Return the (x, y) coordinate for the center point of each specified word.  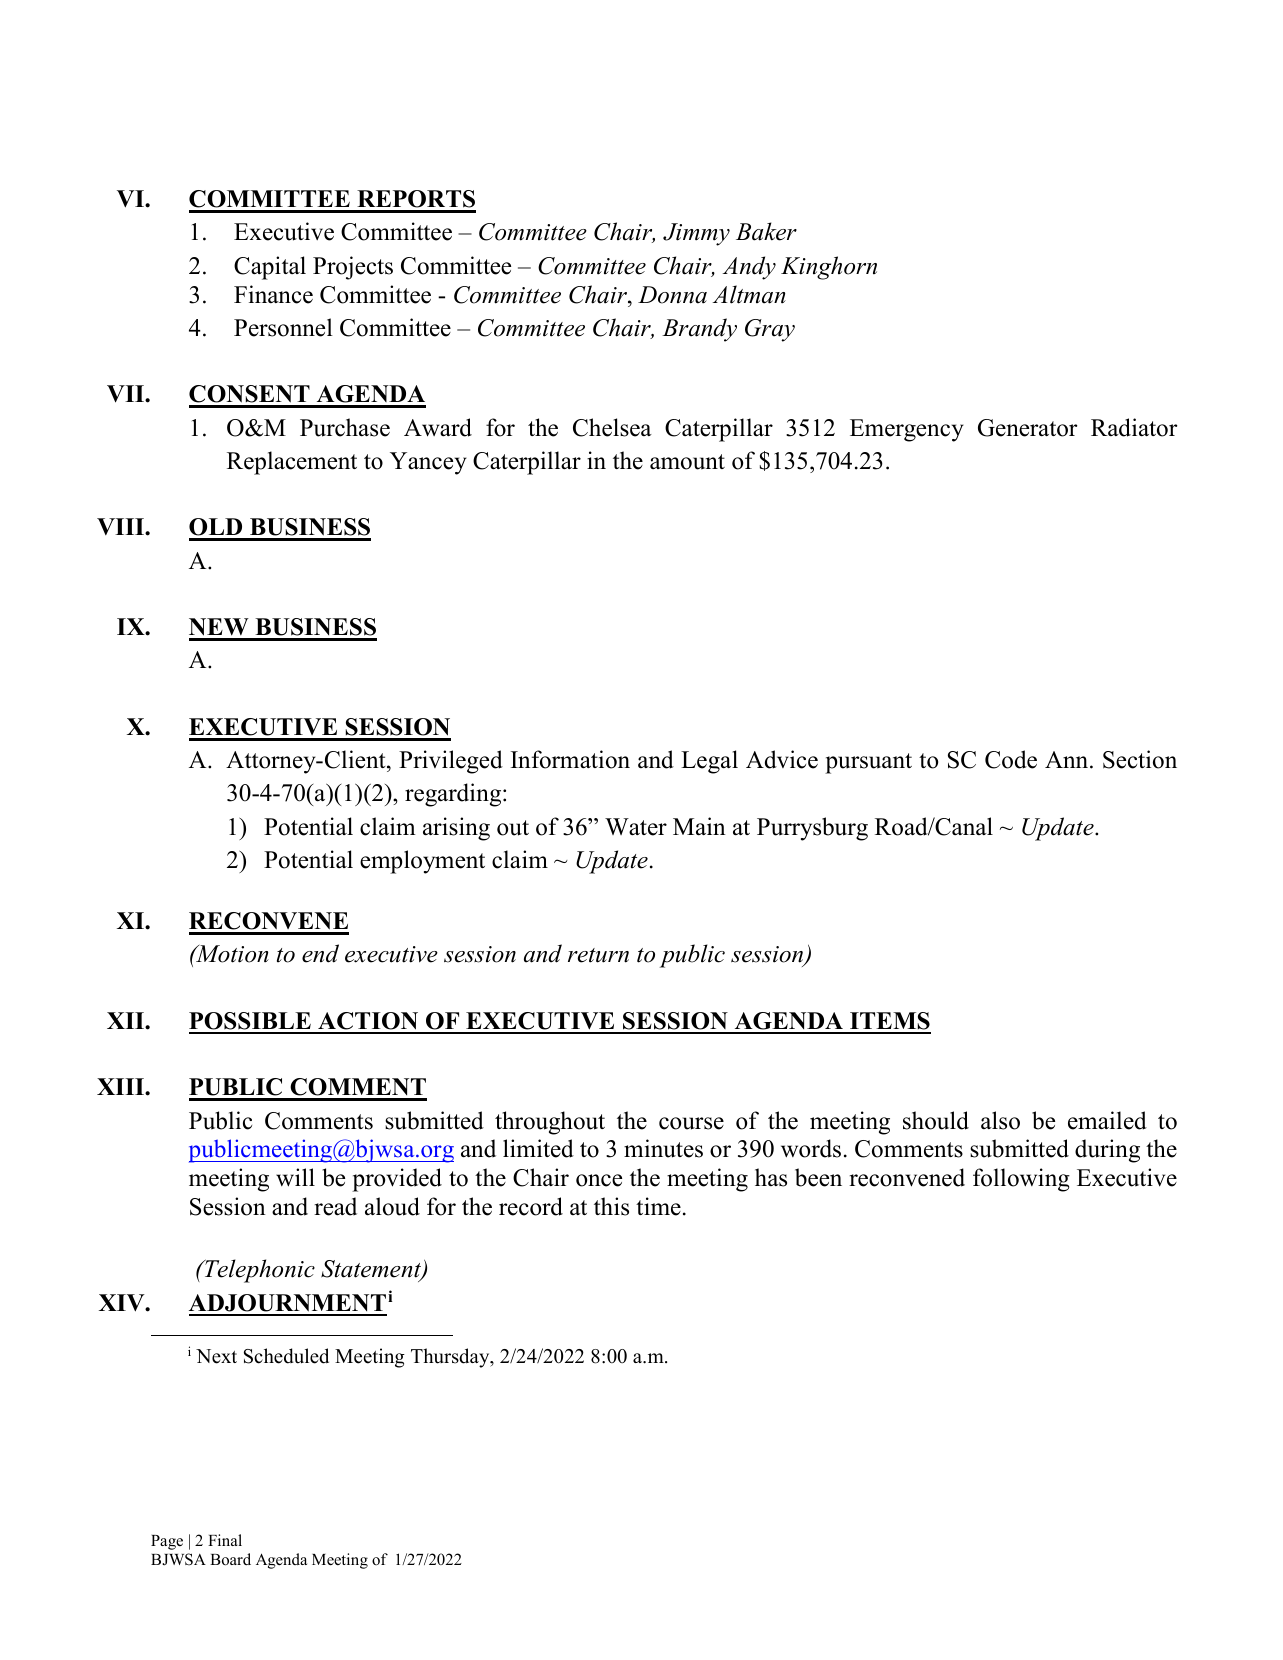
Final (225, 1540)
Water (636, 827)
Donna (672, 295)
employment (422, 862)
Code (1011, 759)
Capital (270, 268)
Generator (1027, 428)
